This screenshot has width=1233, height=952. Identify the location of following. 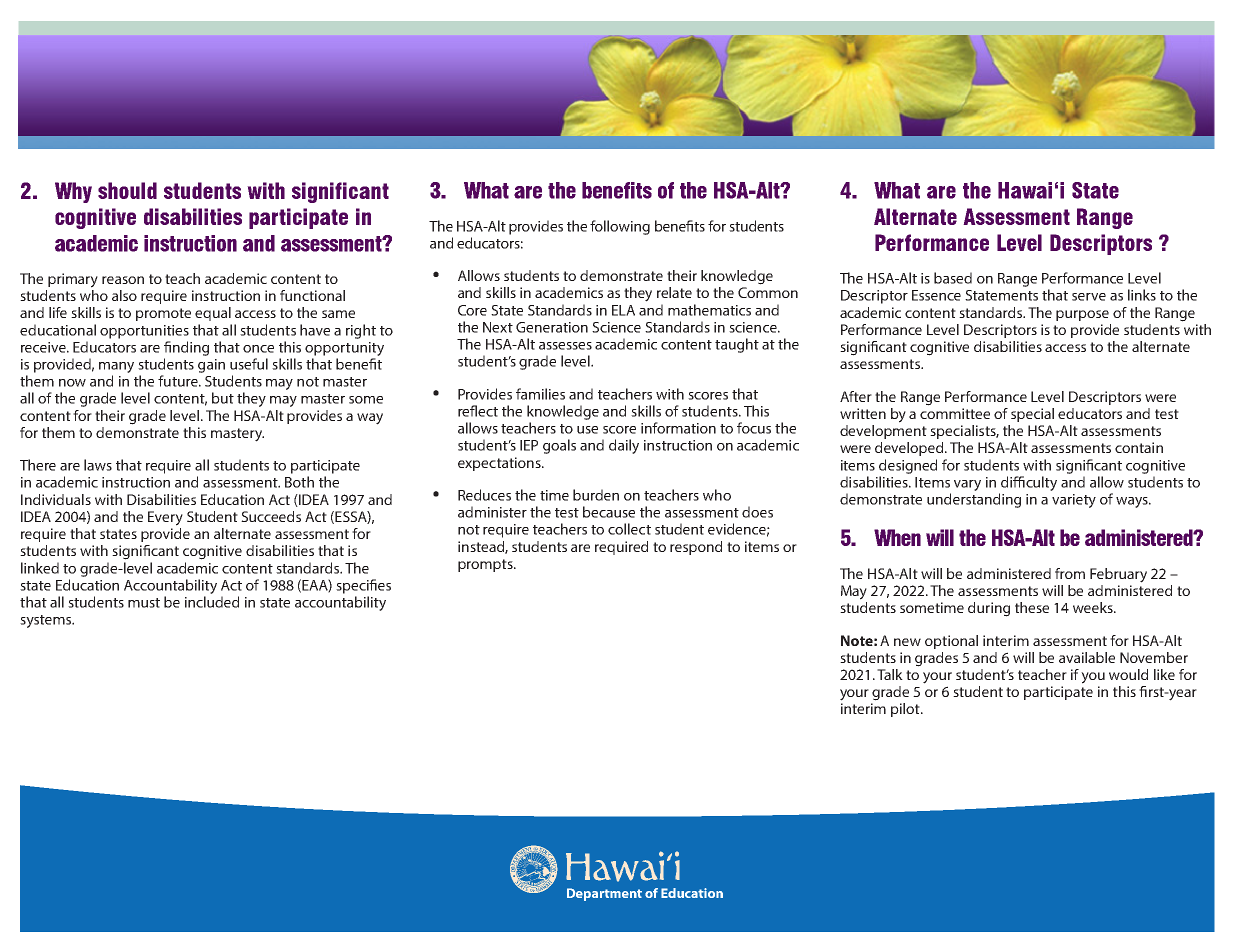
(620, 227).
